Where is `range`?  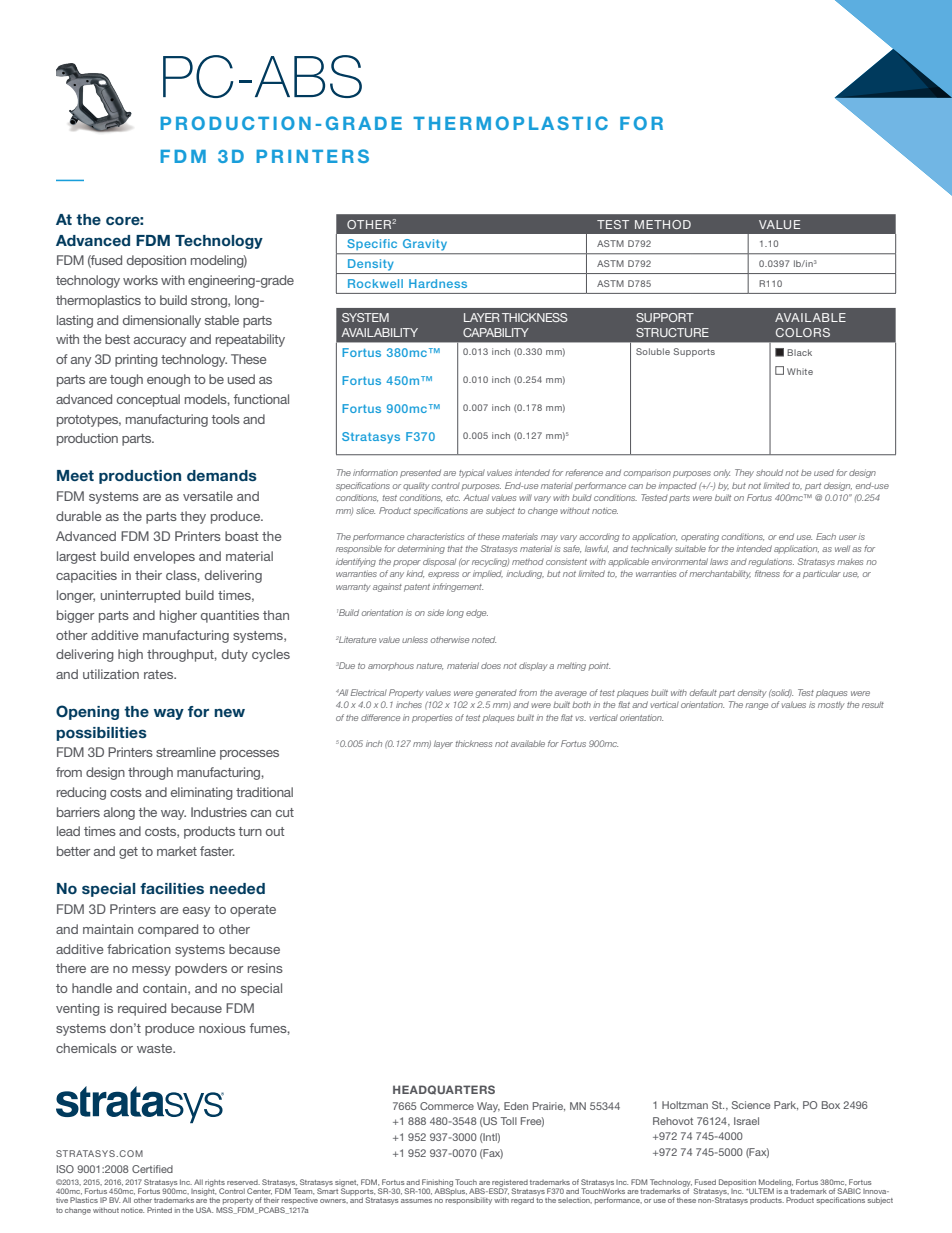
range is located at coordinates (756, 706).
